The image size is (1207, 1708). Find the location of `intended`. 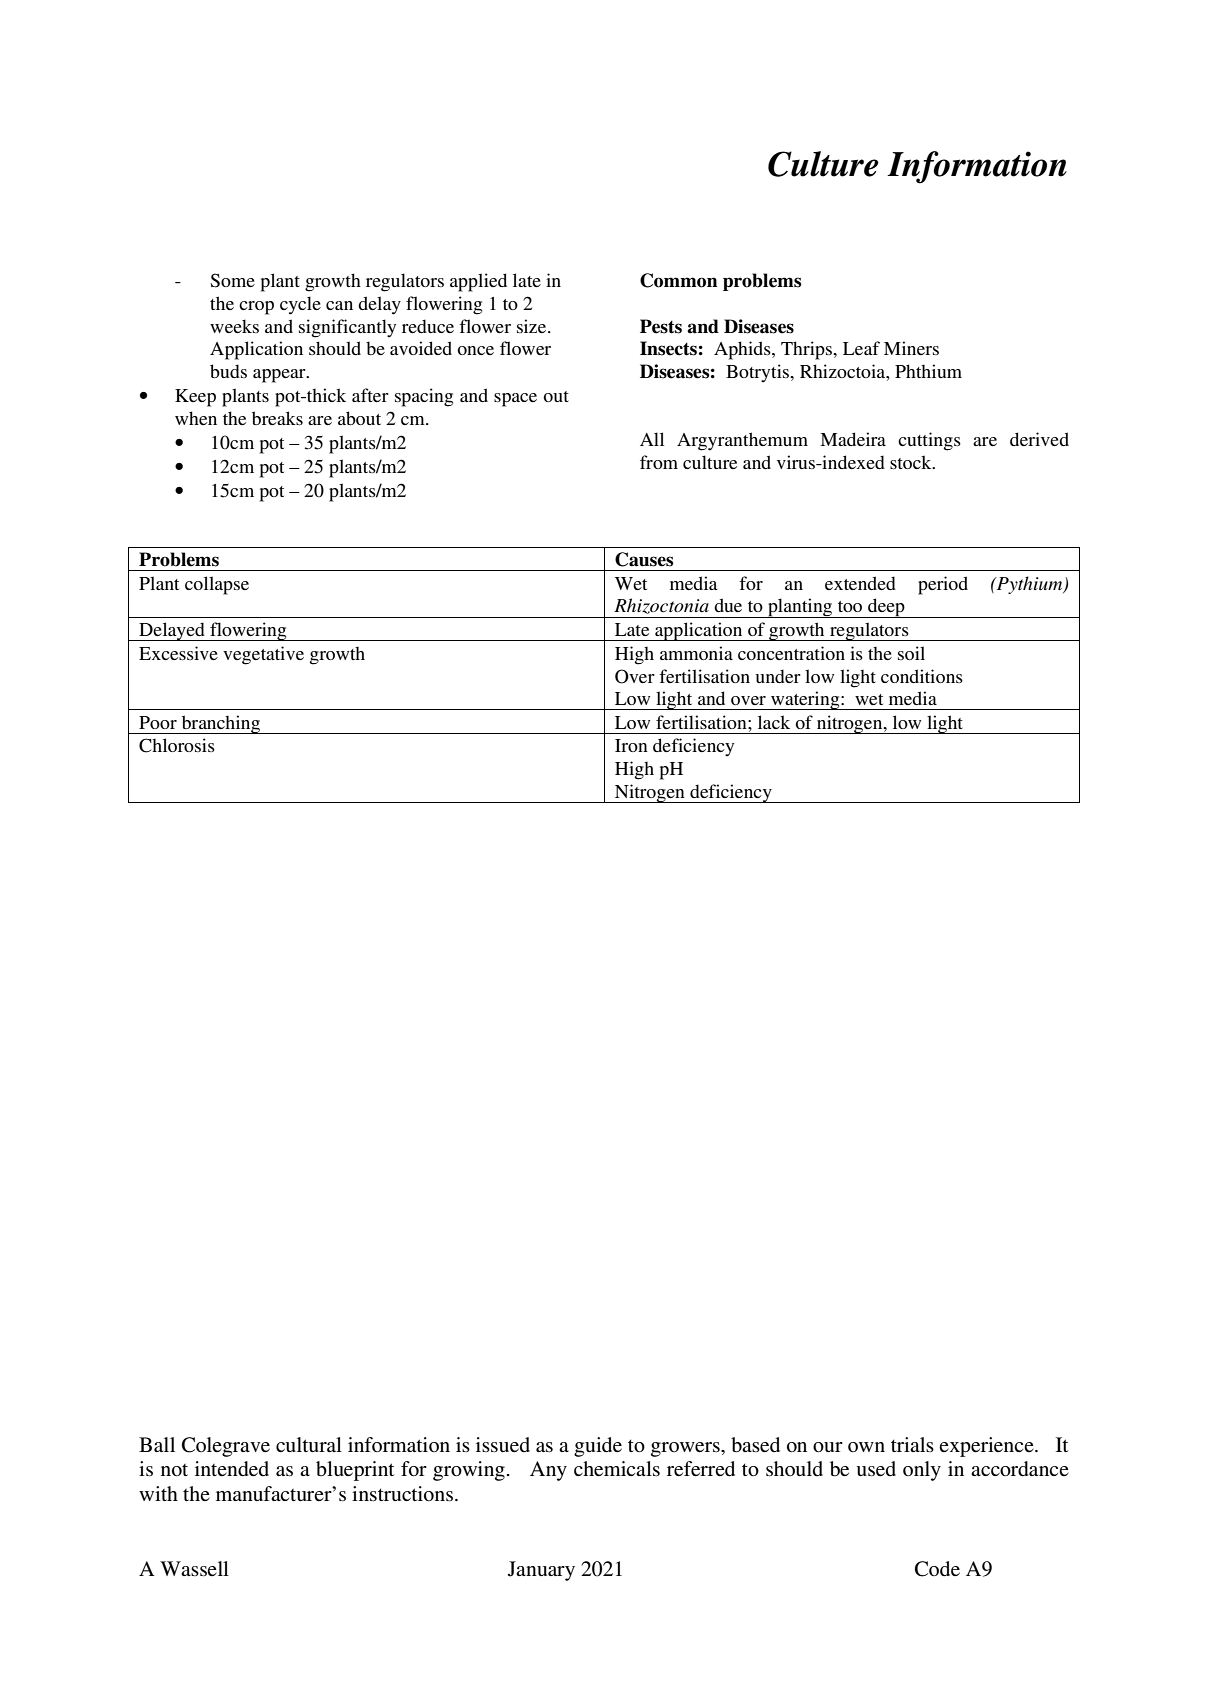

intended is located at coordinates (232, 1469).
